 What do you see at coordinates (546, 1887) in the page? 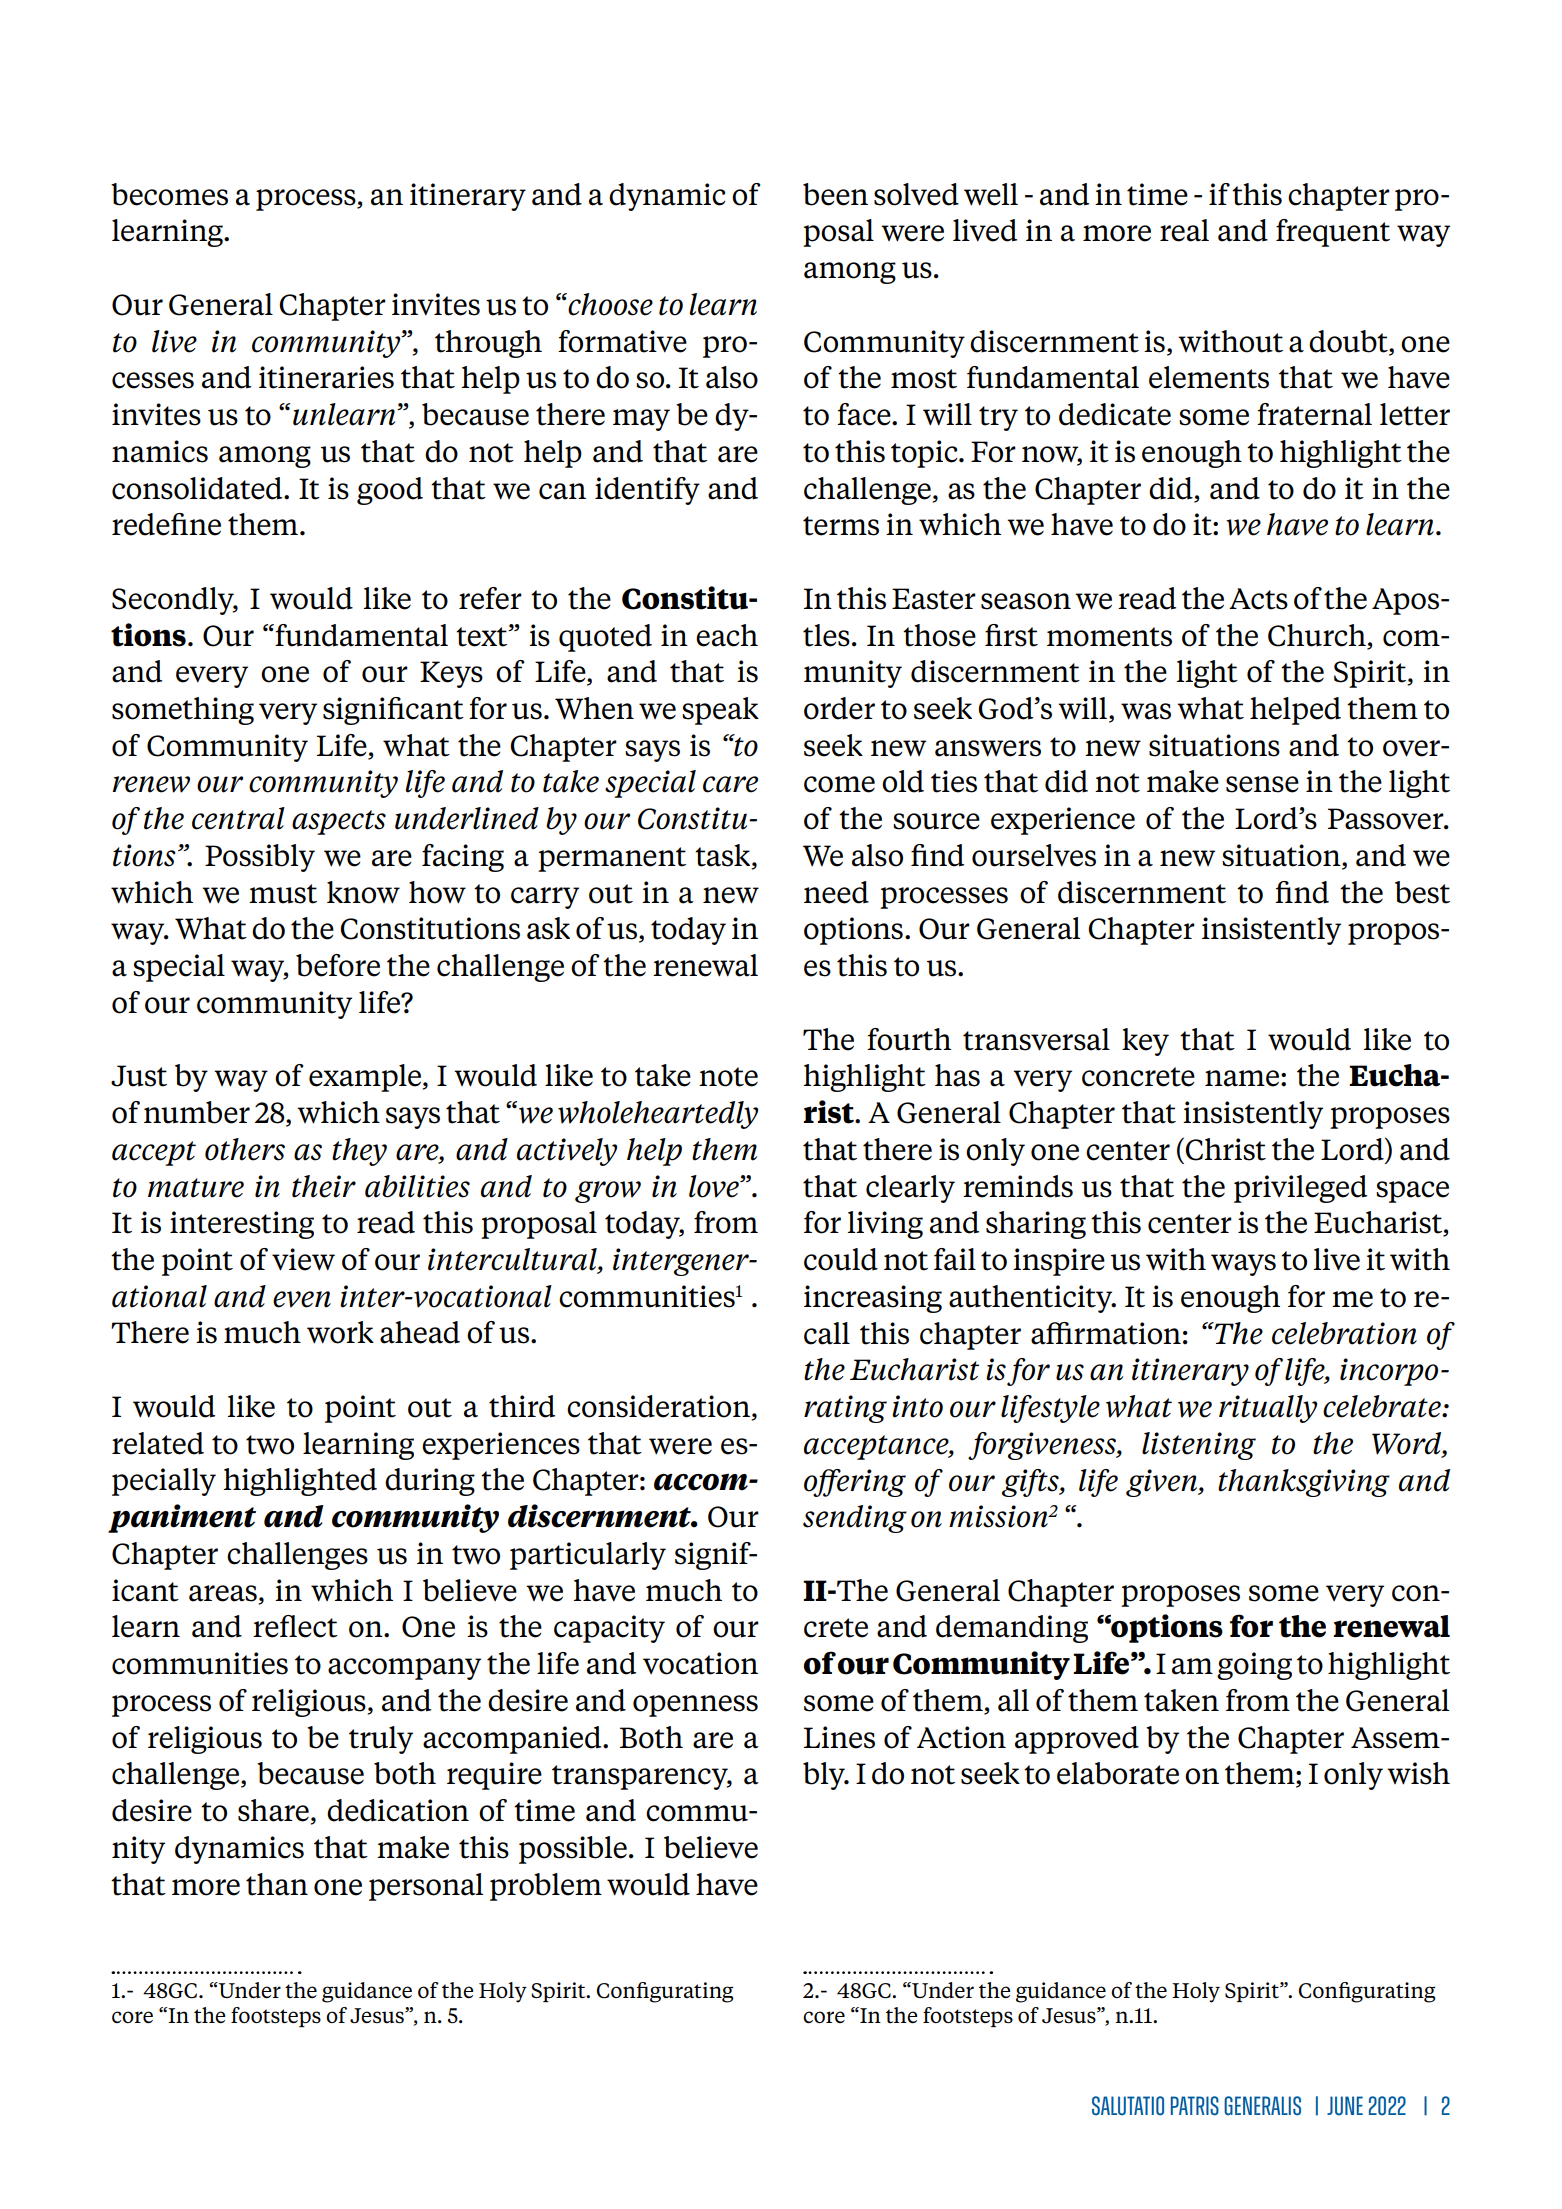
I see `problem` at bounding box center [546, 1887].
